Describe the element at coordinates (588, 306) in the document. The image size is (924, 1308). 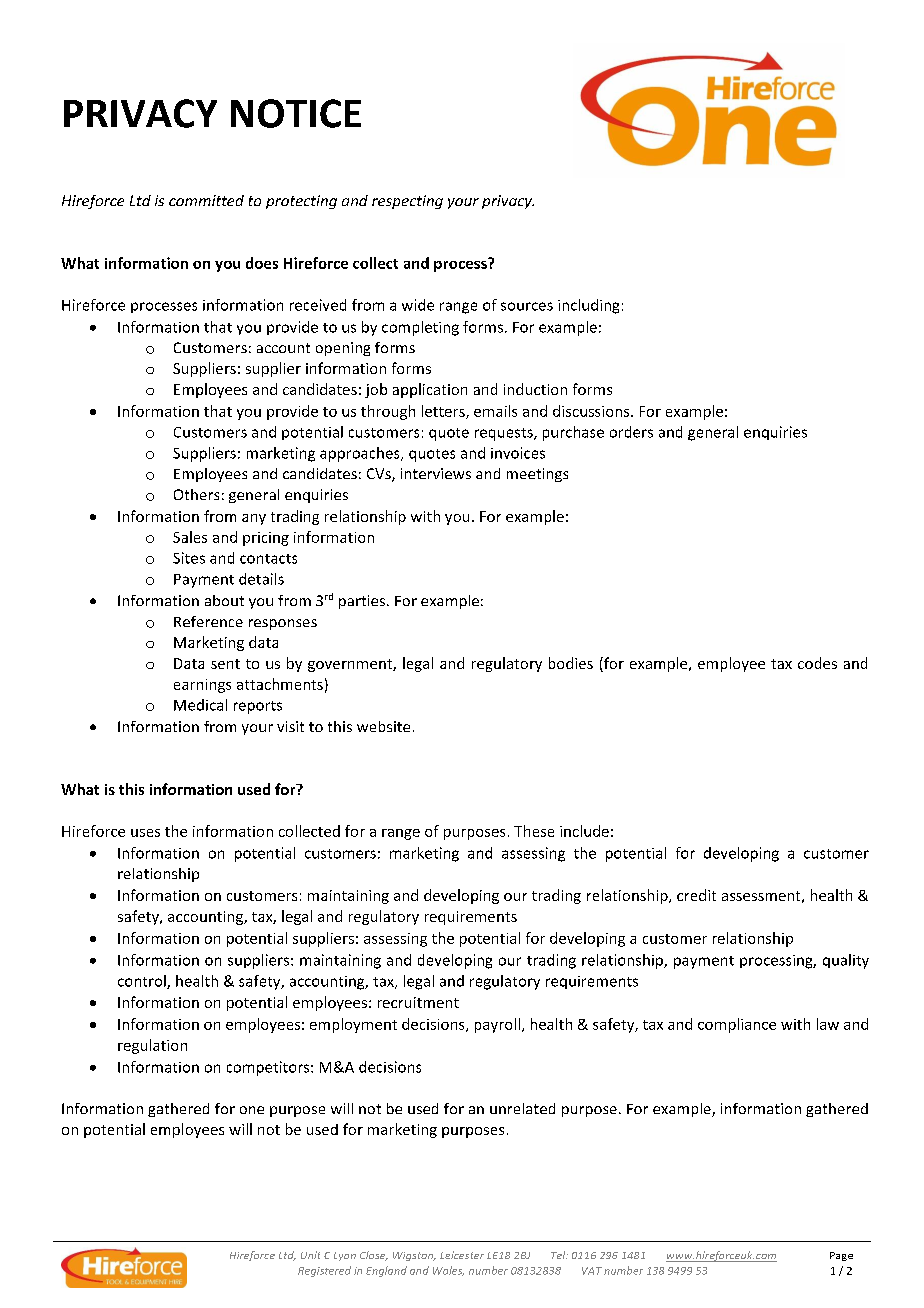
I see `including` at that location.
